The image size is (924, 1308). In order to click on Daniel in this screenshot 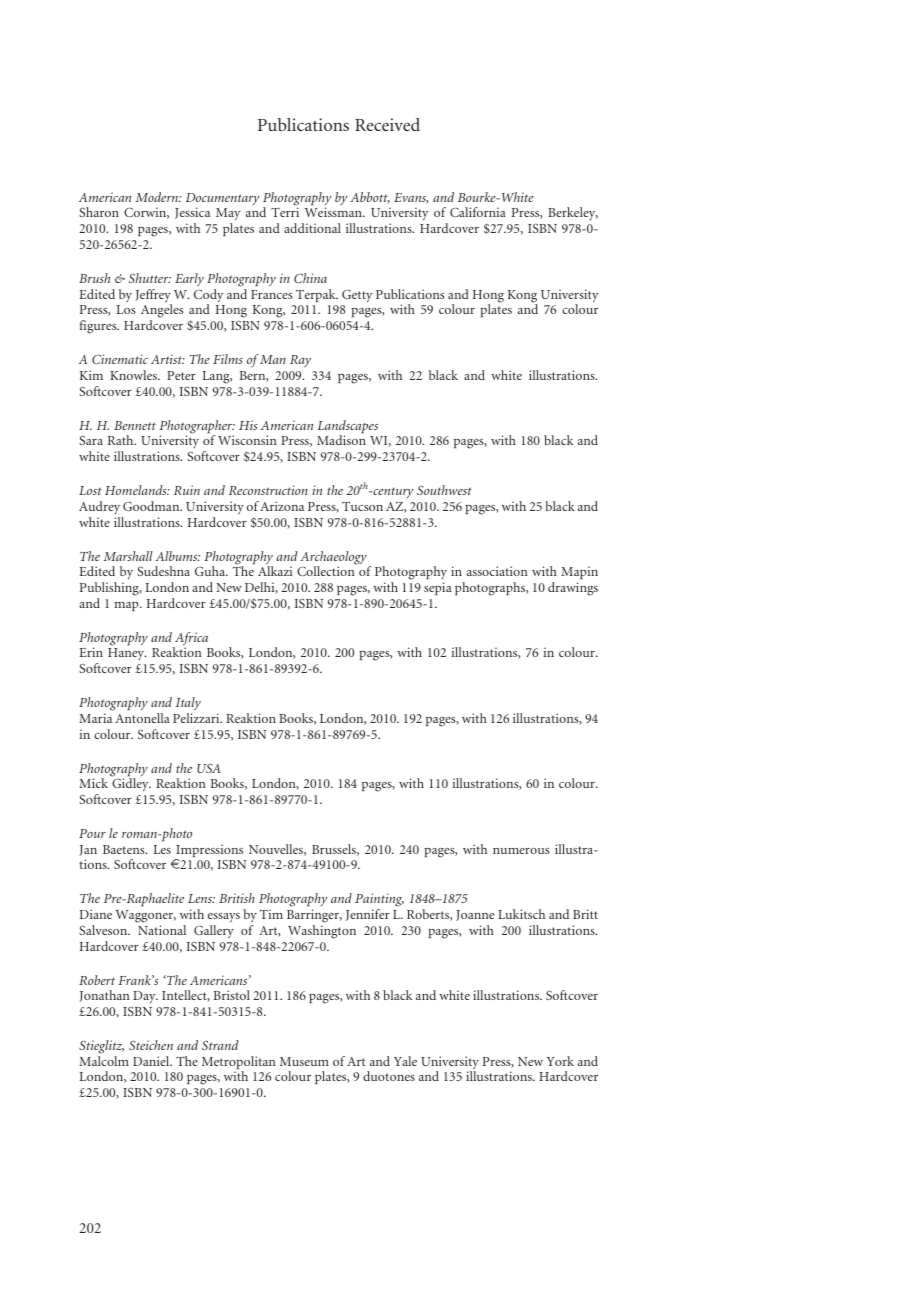, I will do `click(152, 1061)`.
